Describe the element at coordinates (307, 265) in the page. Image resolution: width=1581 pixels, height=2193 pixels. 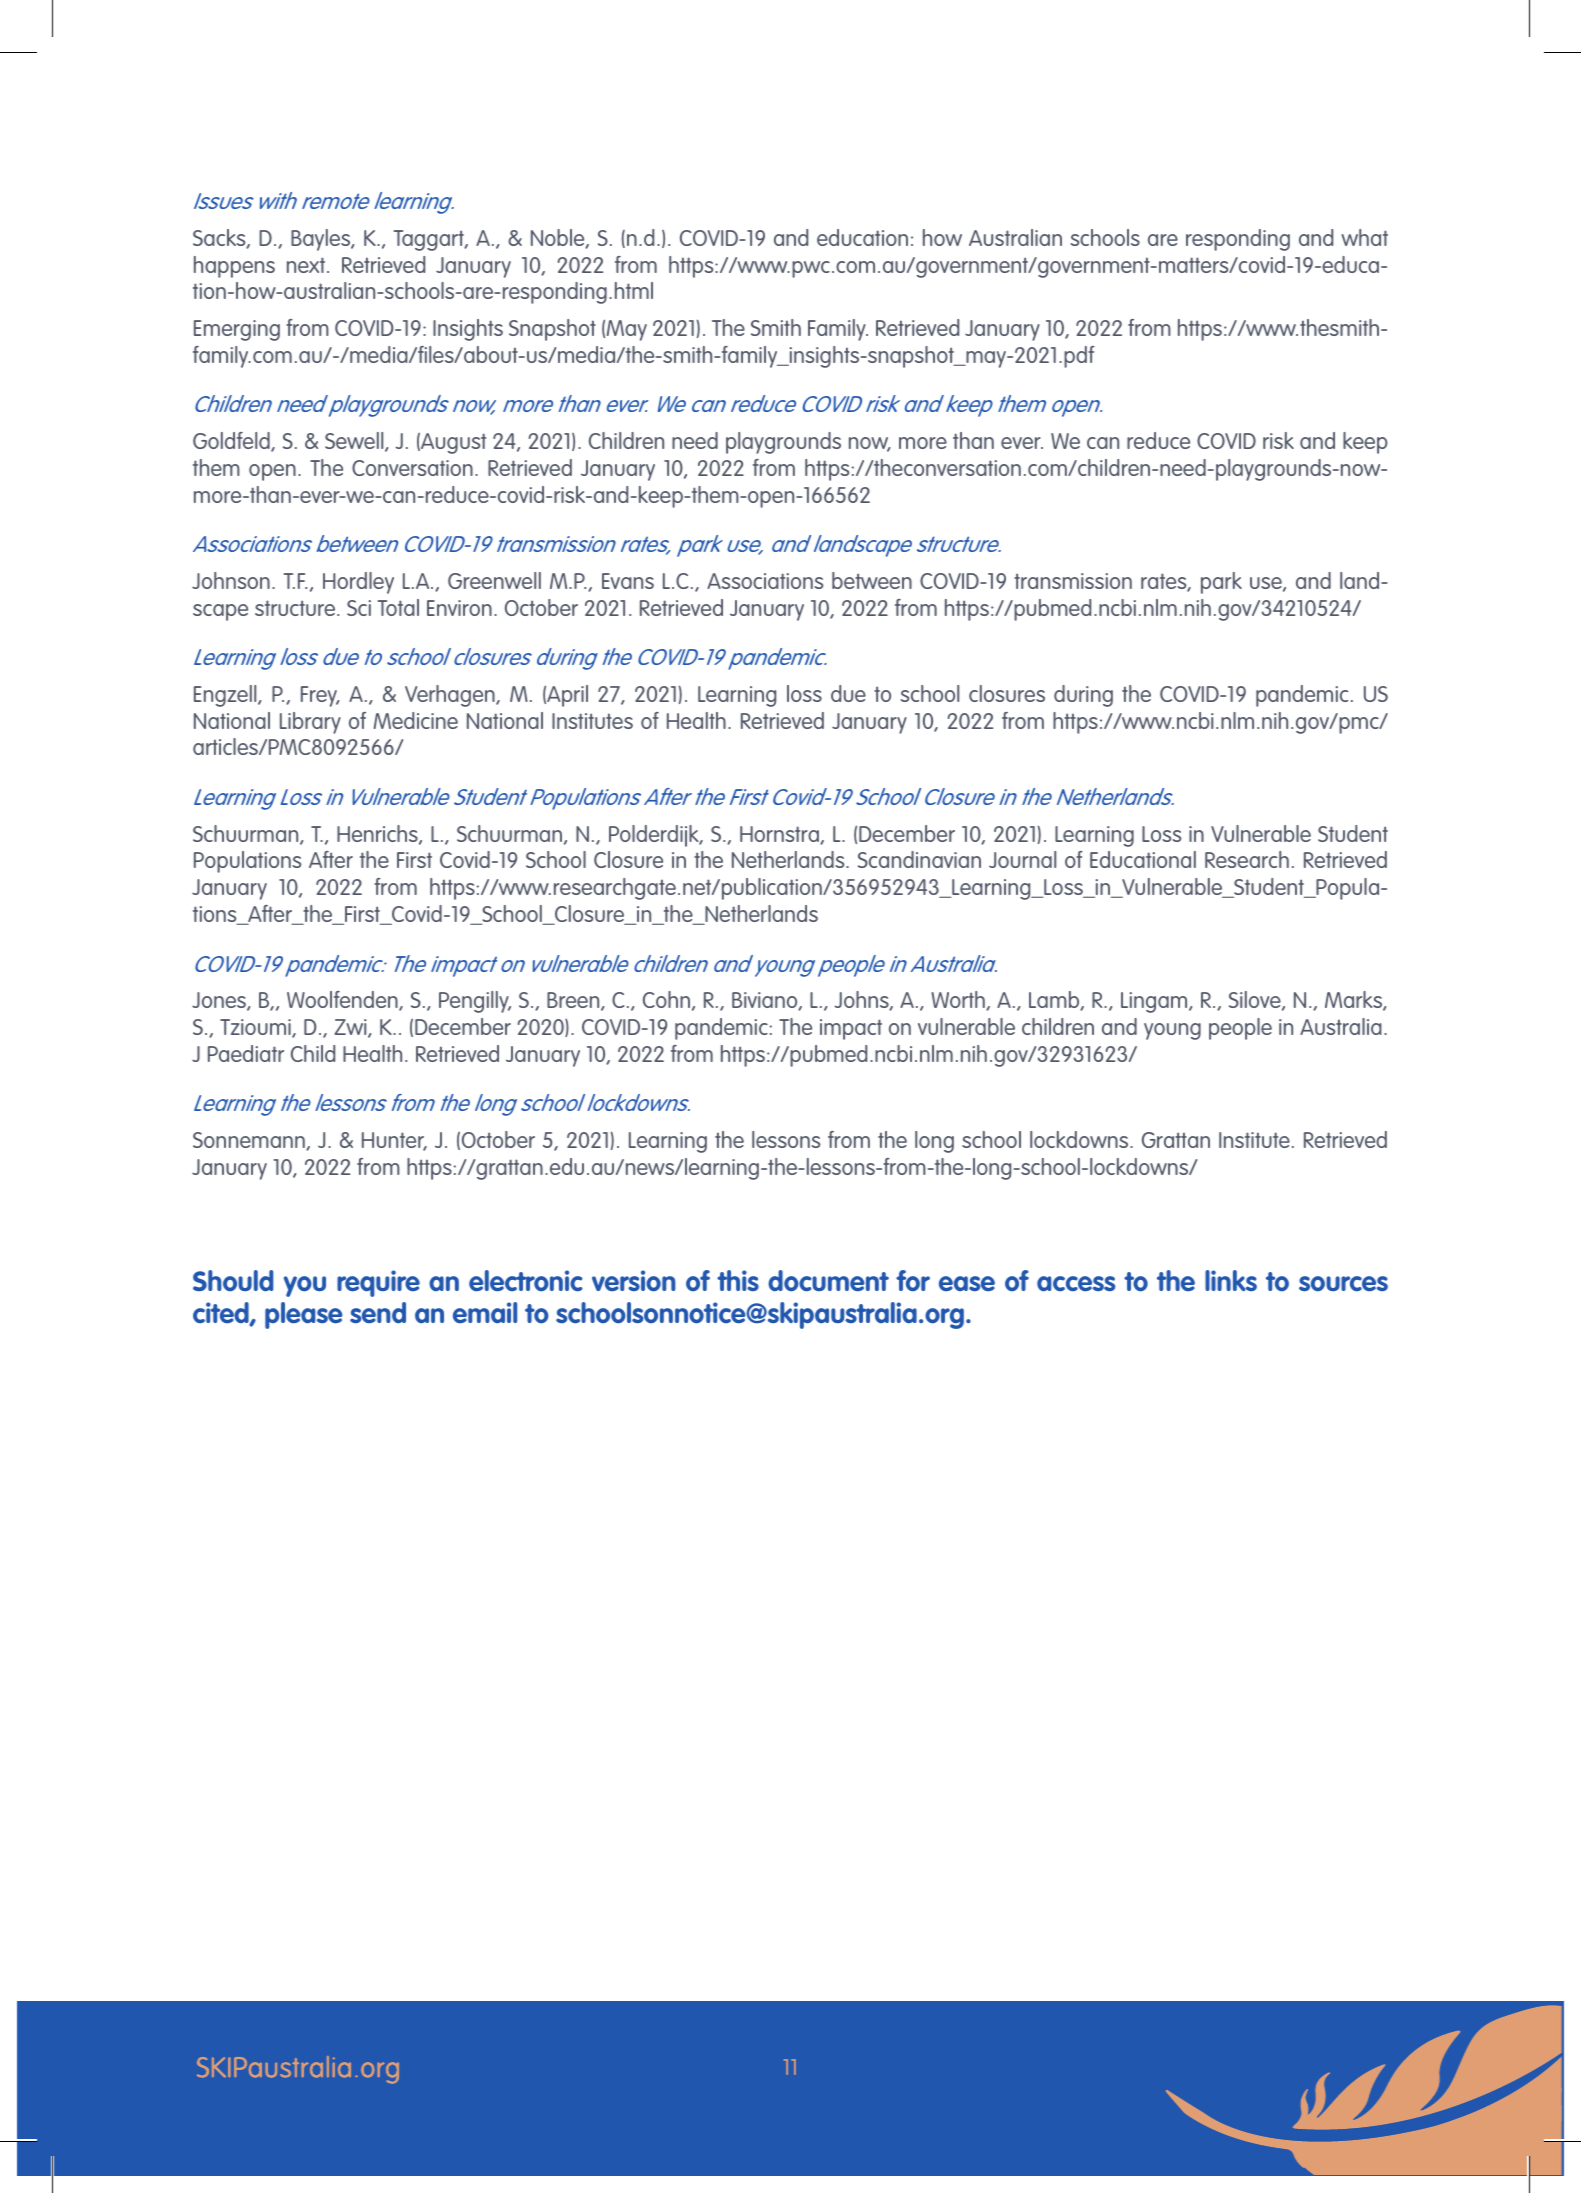
I see `next` at that location.
